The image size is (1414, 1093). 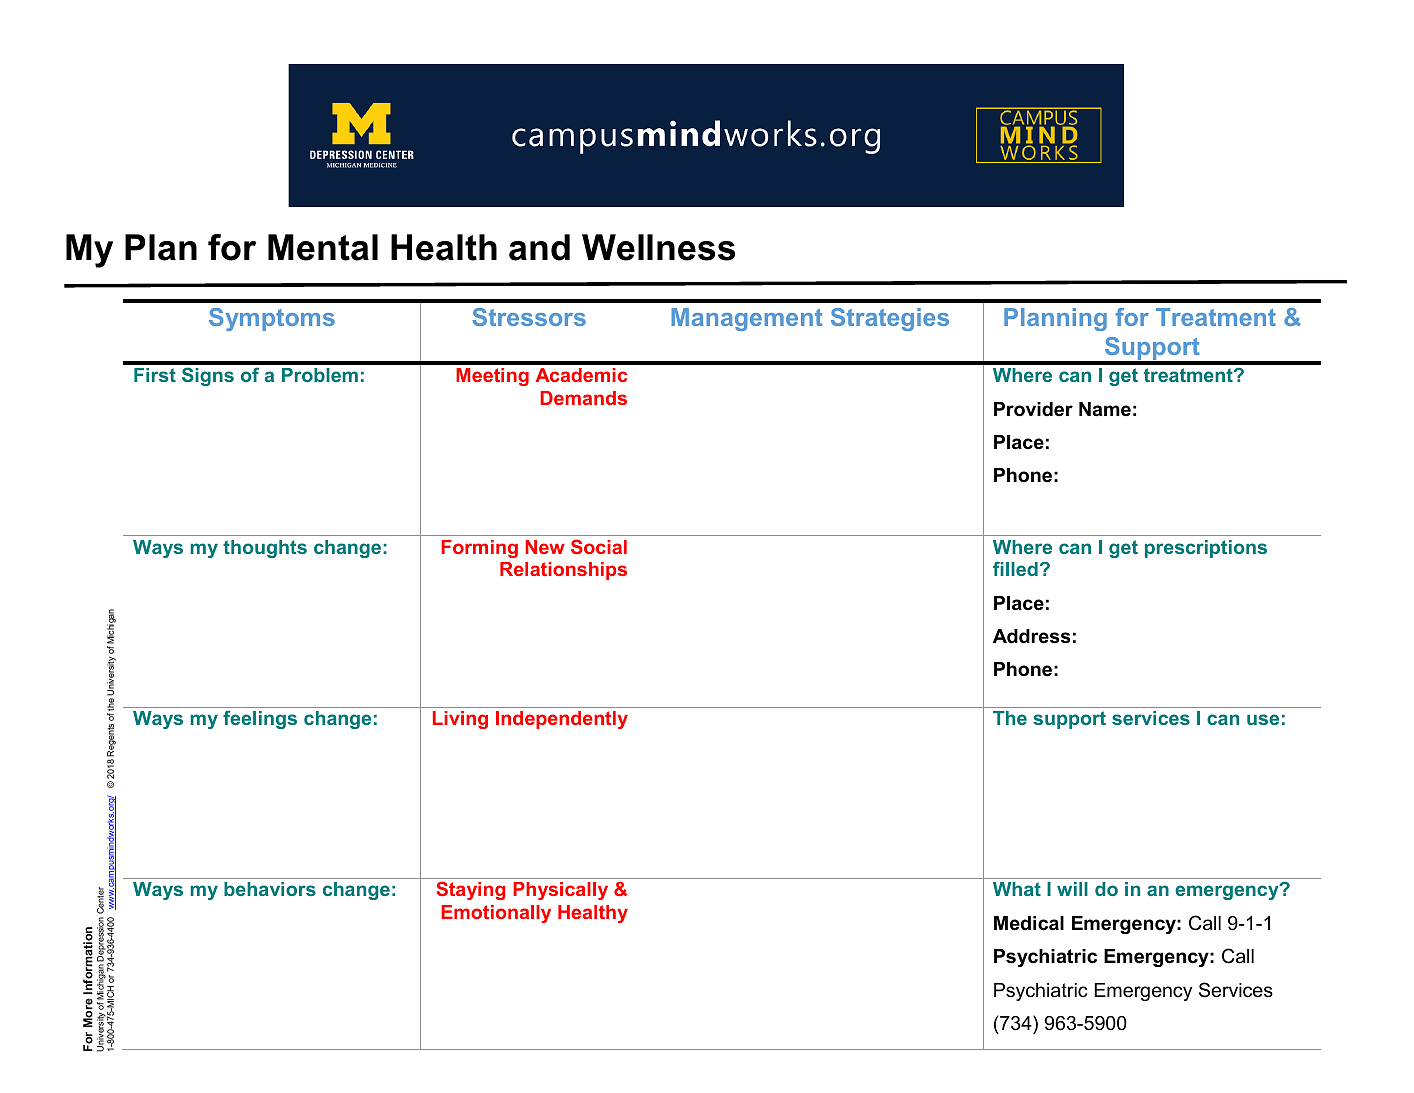 What do you see at coordinates (270, 889) in the screenshot?
I see `behaviors` at bounding box center [270, 889].
